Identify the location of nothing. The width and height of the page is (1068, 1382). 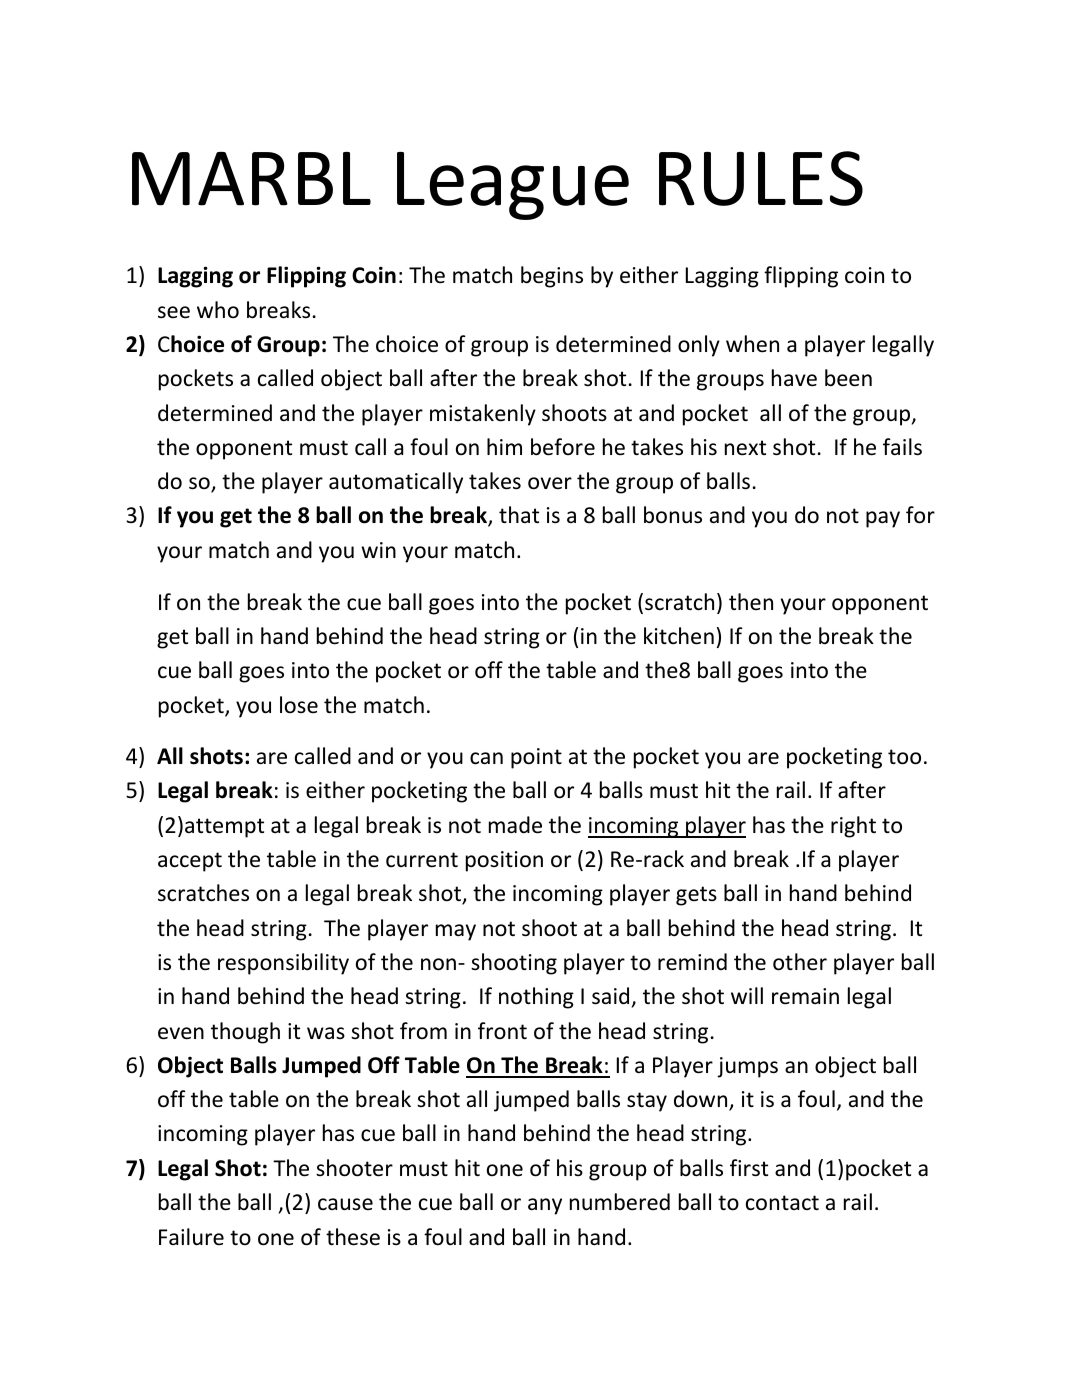
(536, 998).
